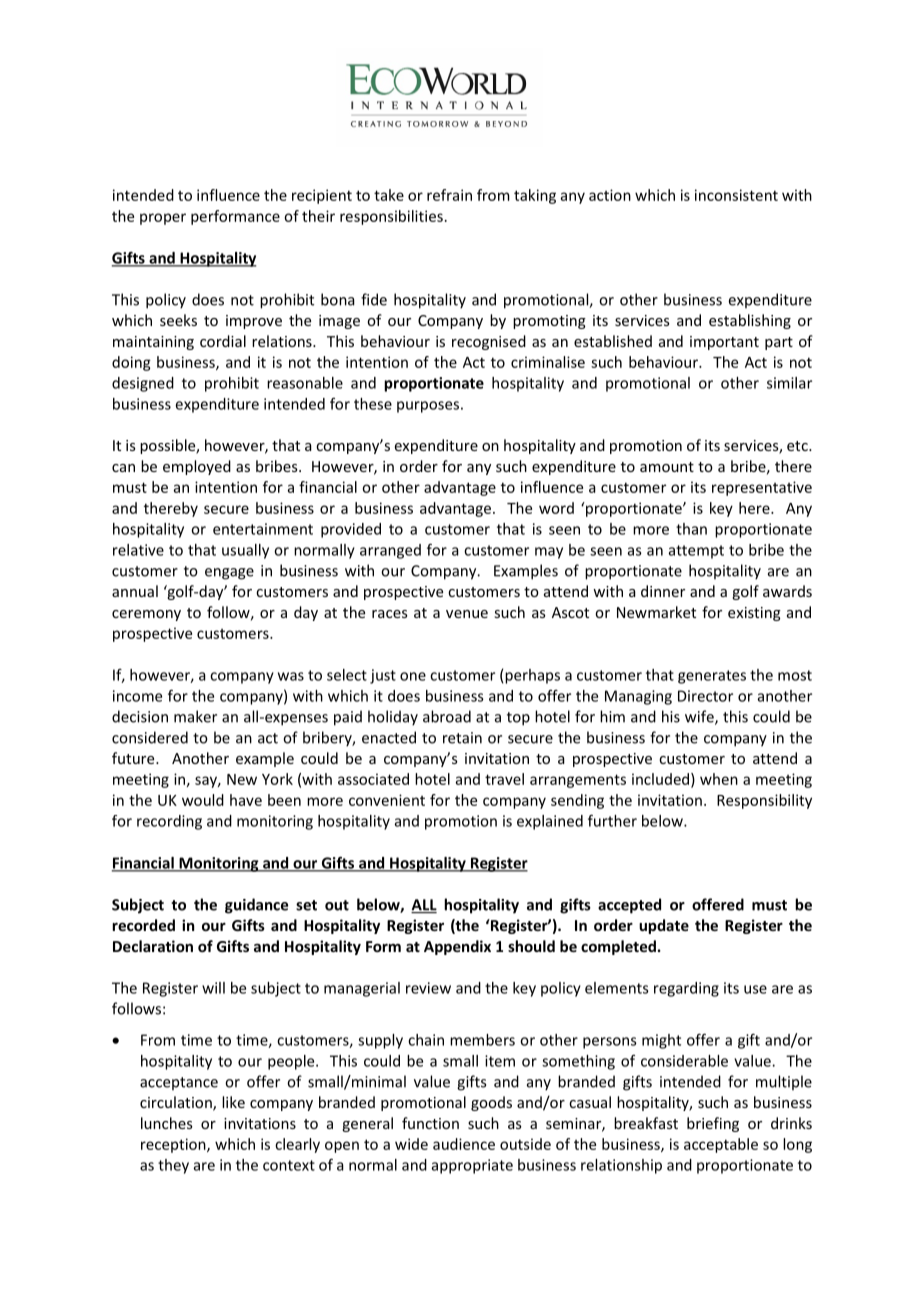  Describe the element at coordinates (721, 1145) in the screenshot. I see `acceptable` at that location.
